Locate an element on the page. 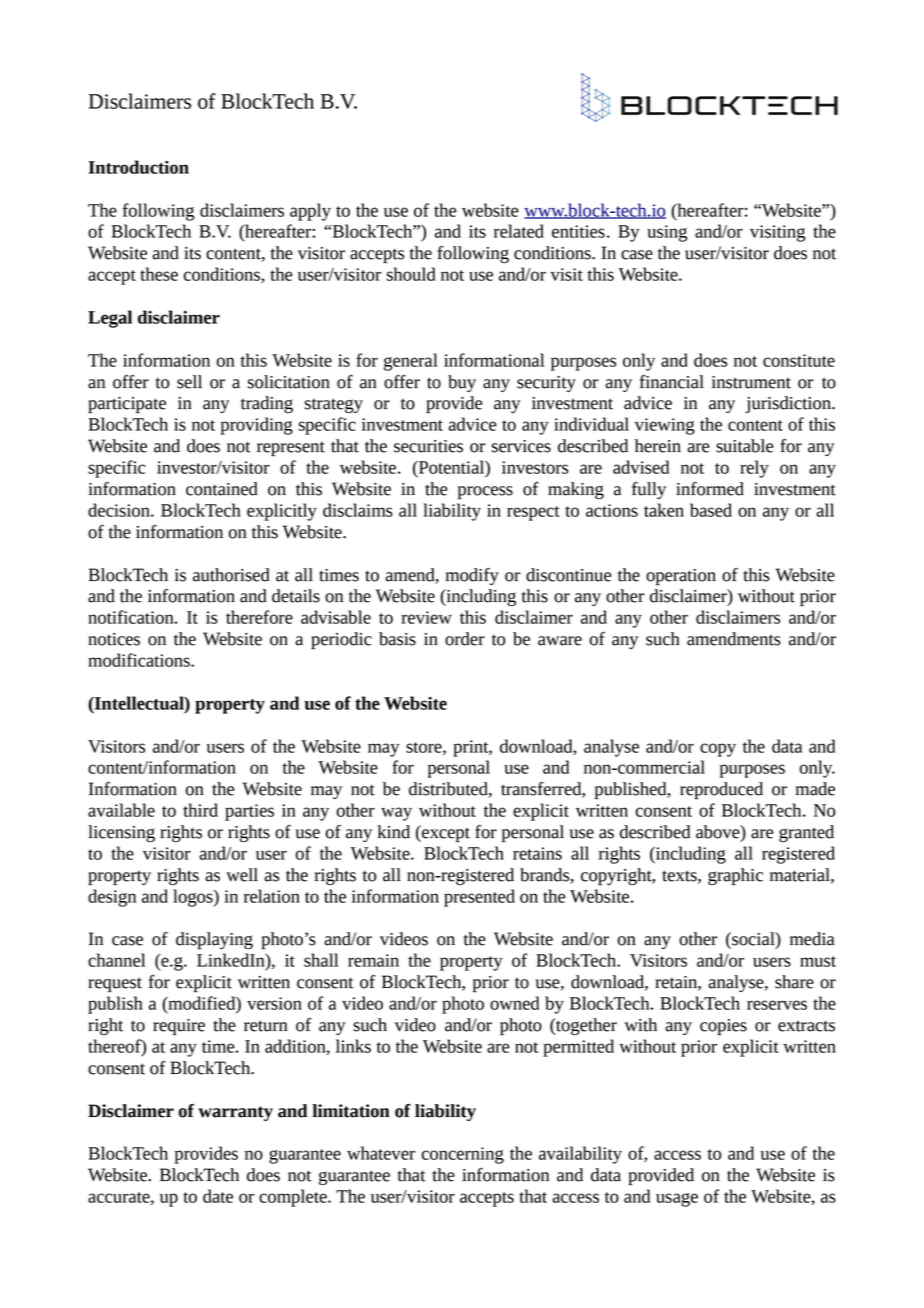 The width and height of the document is (924, 1308). using is located at coordinates (667, 233).
